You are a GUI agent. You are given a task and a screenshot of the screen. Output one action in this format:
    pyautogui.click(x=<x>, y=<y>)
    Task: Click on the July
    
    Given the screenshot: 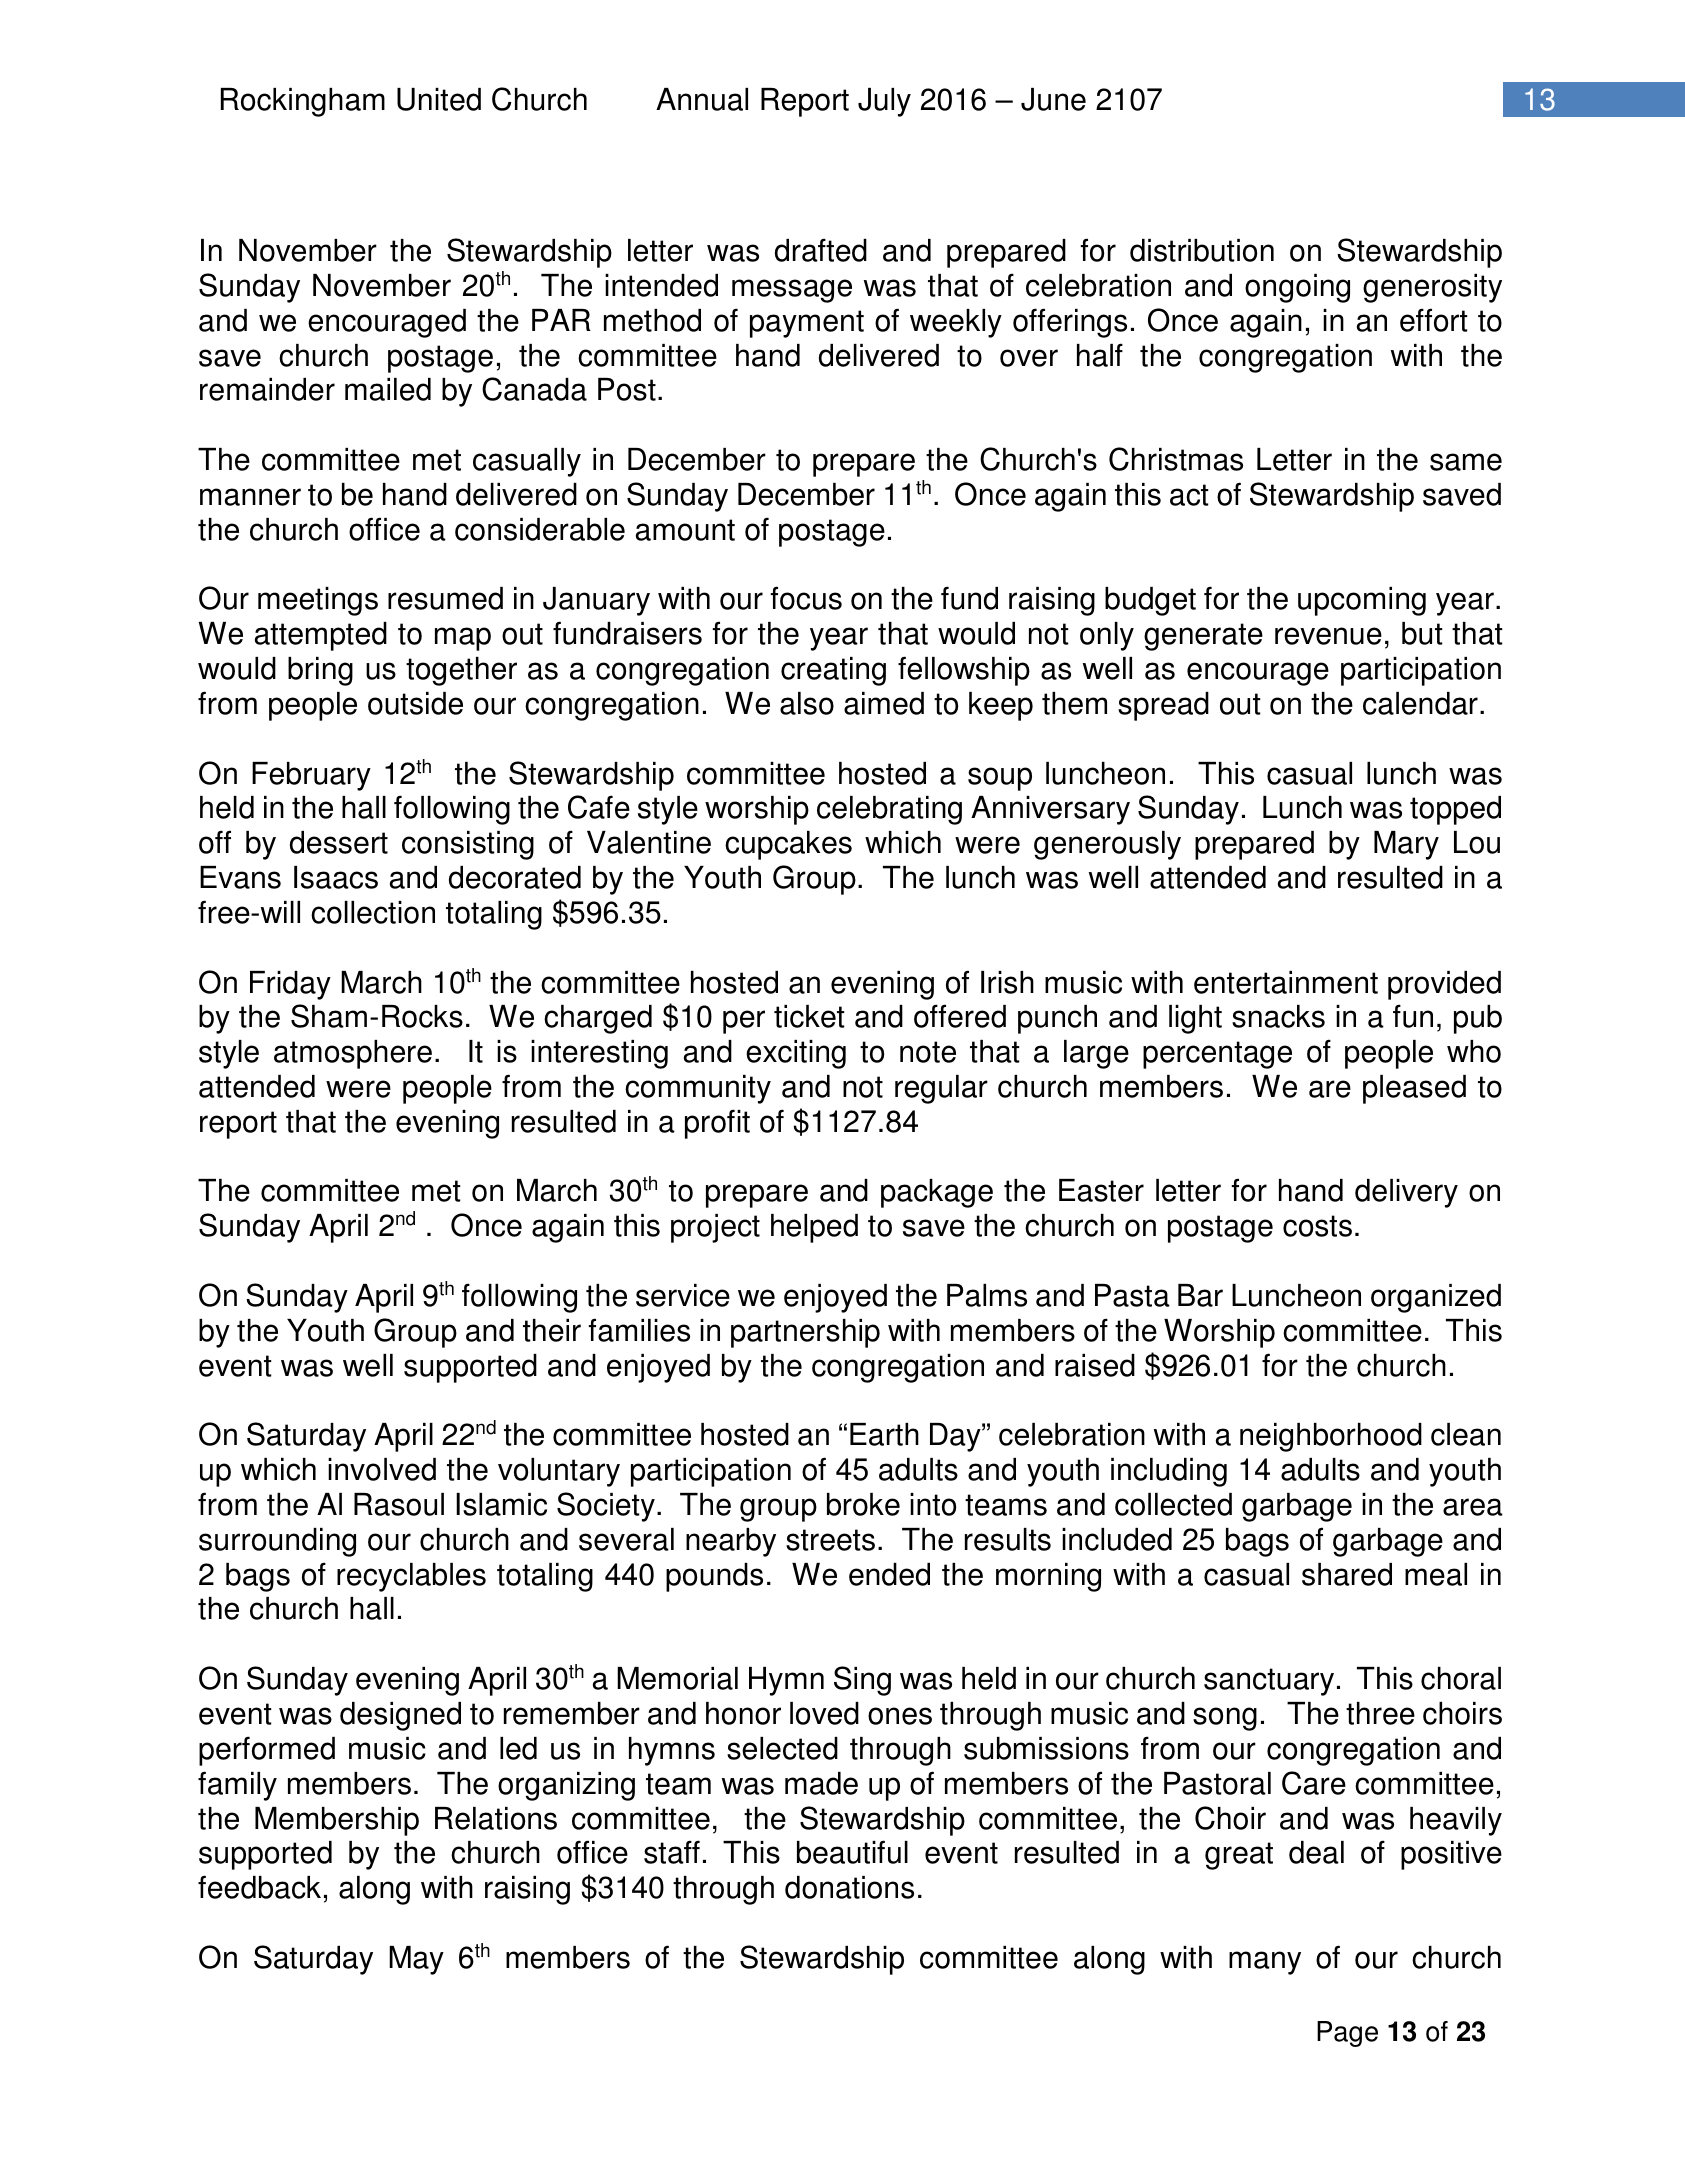 What is the action you would take?
    pyautogui.click(x=884, y=102)
